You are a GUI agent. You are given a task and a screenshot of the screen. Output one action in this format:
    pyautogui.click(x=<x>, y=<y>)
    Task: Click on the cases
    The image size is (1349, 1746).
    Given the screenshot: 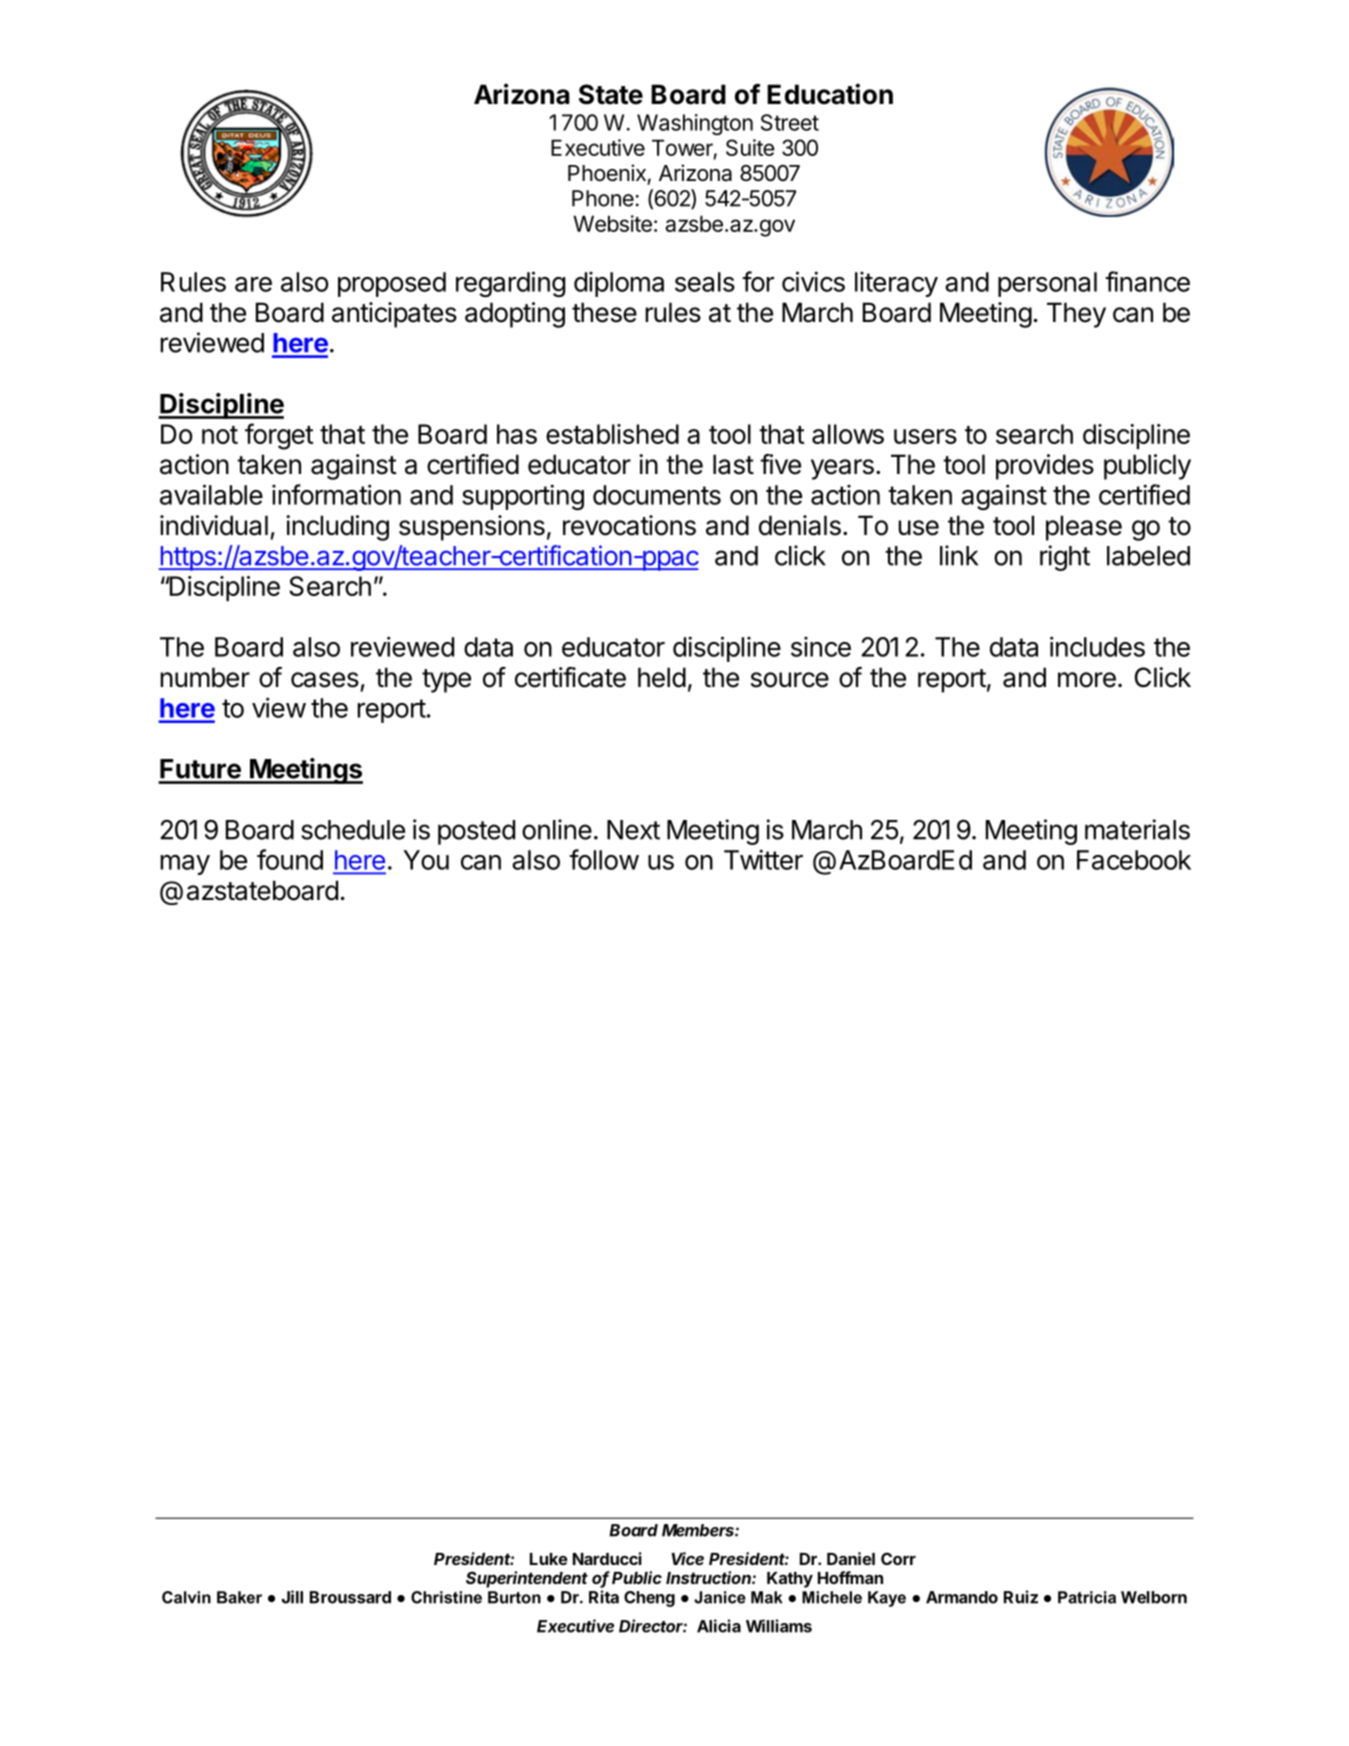 What is the action you would take?
    pyautogui.click(x=325, y=680)
